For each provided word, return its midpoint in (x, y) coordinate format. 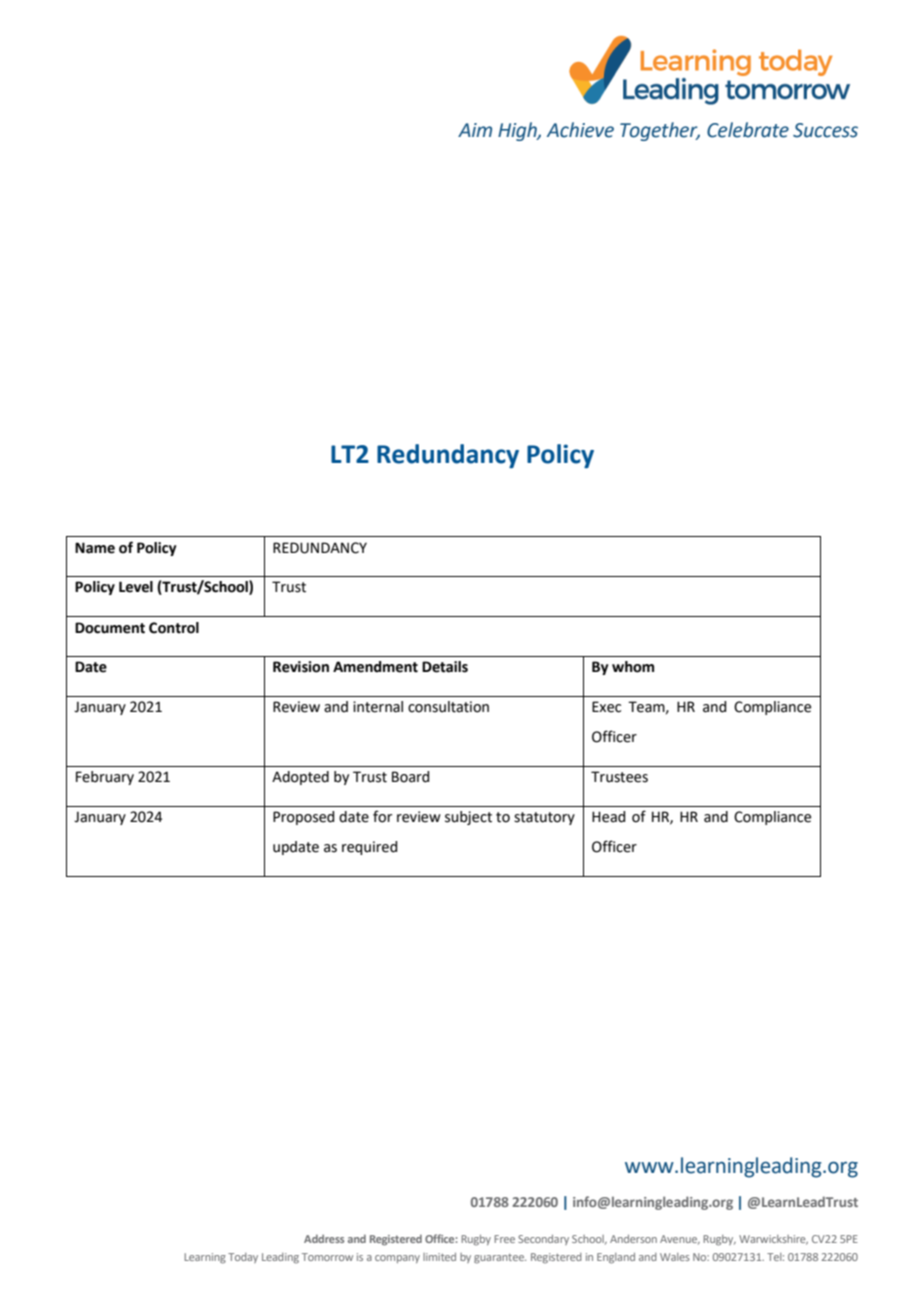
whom (633, 667)
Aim (475, 130)
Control (174, 628)
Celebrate (748, 130)
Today (243, 1258)
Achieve (580, 130)
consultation (448, 707)
